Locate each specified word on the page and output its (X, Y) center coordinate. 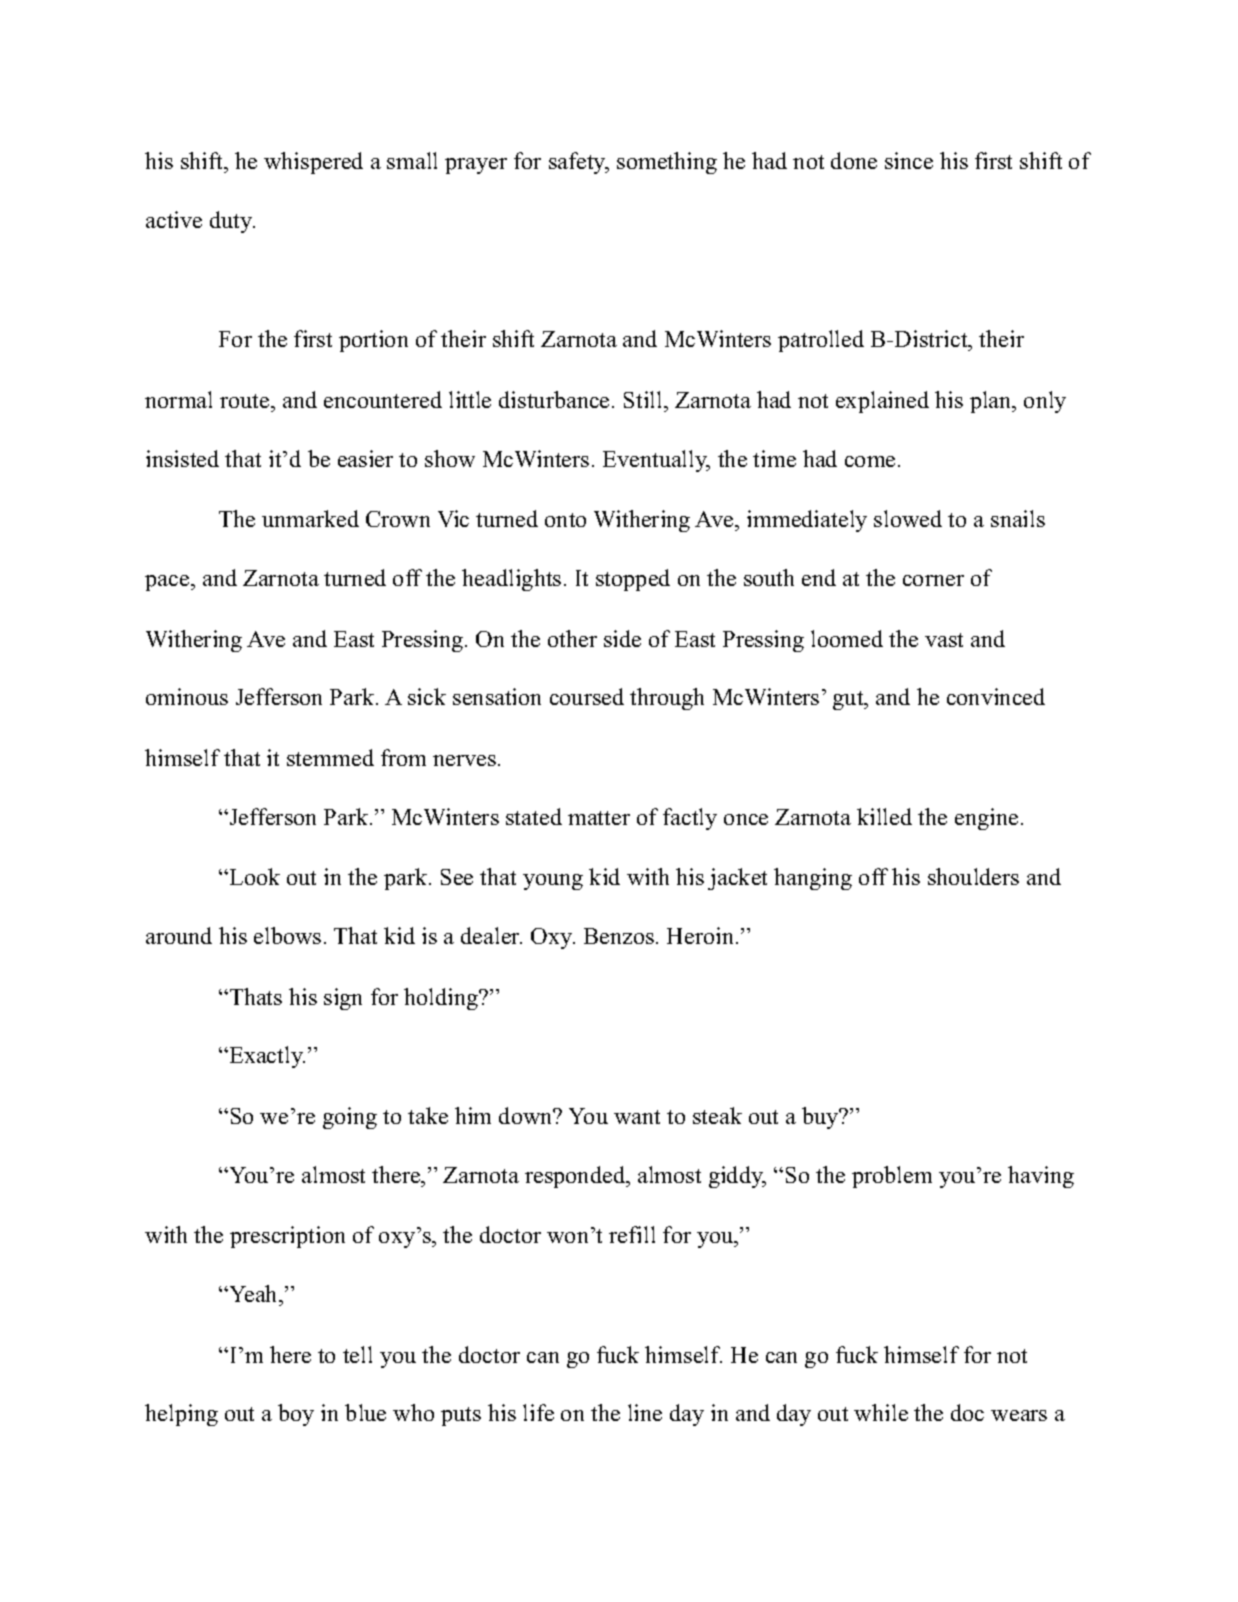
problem (892, 1177)
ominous (187, 696)
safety (578, 163)
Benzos (619, 936)
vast (944, 640)
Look (253, 876)
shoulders (973, 876)
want (637, 1117)
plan (992, 402)
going (350, 1118)
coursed (587, 696)
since (909, 160)
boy (296, 1415)
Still (644, 399)
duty (232, 222)
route (246, 401)
